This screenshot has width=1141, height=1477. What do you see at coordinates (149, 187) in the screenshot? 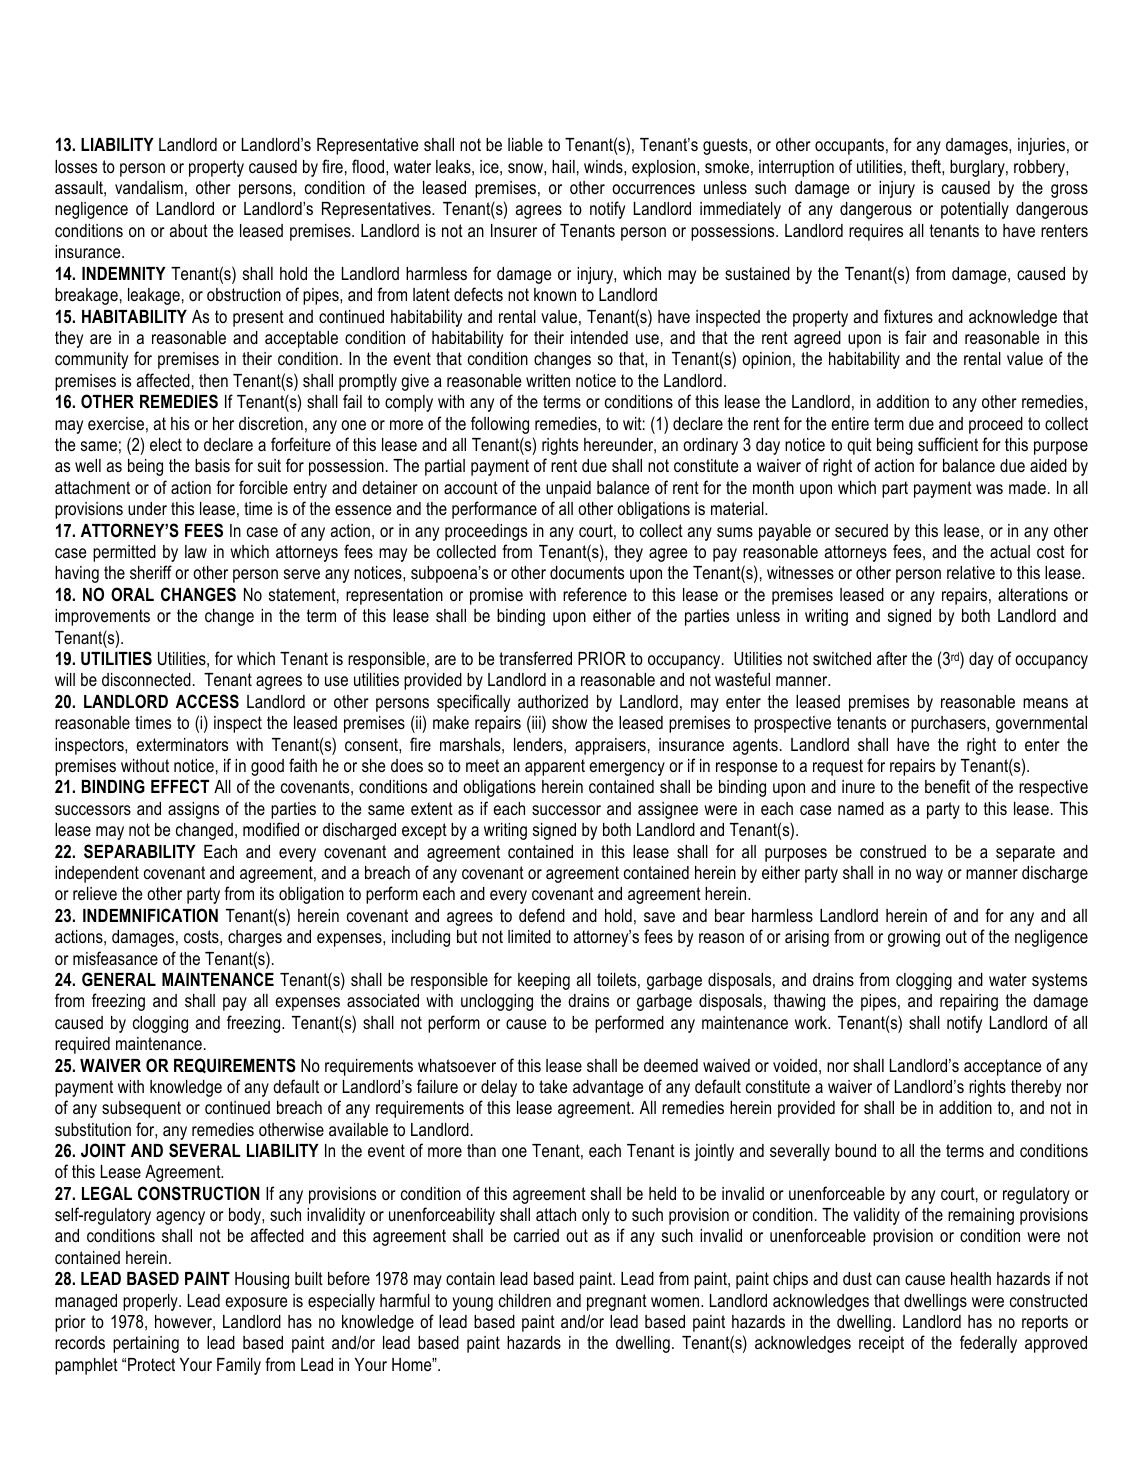
I see `vandalism` at bounding box center [149, 187].
